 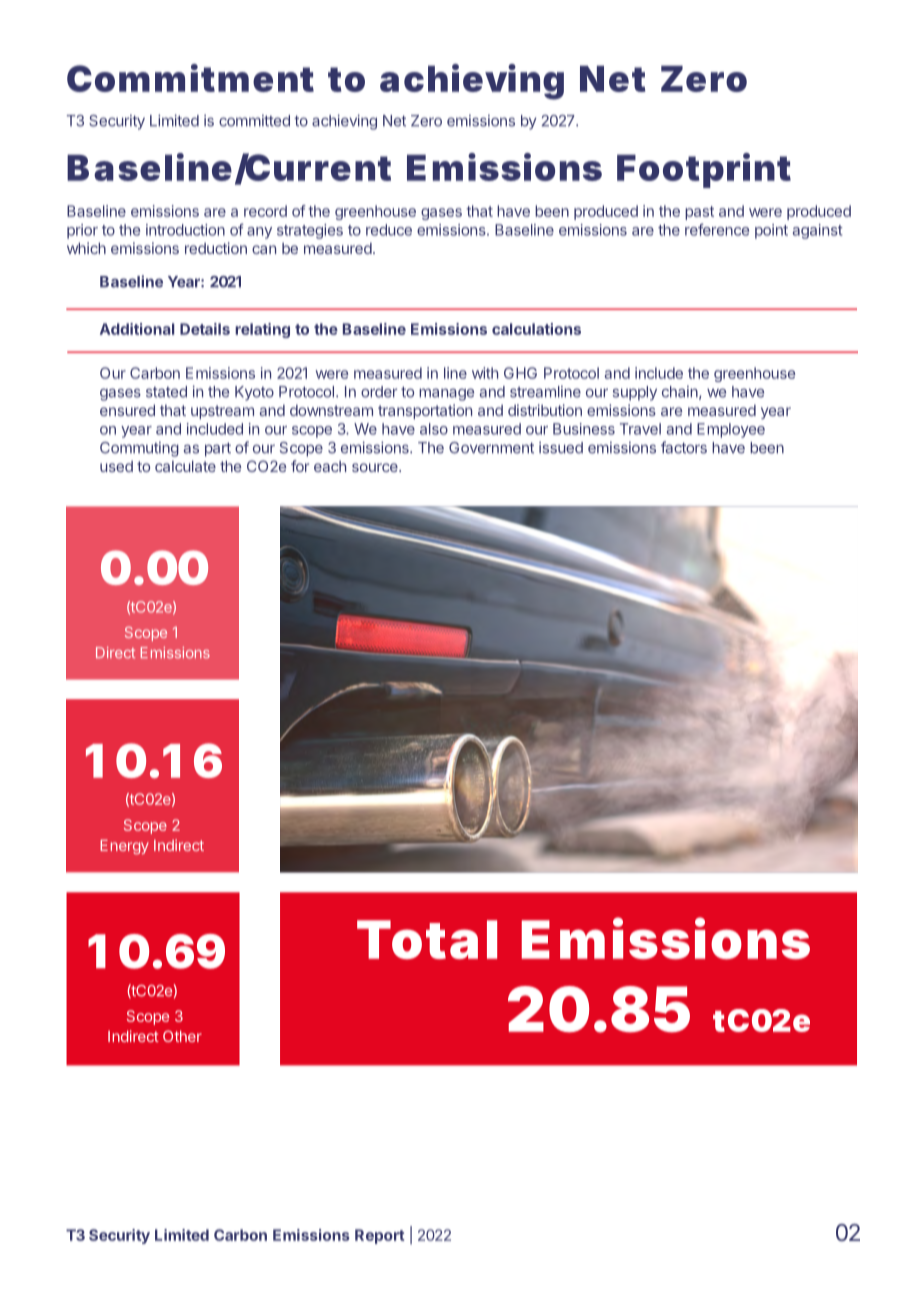 What do you see at coordinates (330, 466) in the screenshot?
I see `each` at bounding box center [330, 466].
